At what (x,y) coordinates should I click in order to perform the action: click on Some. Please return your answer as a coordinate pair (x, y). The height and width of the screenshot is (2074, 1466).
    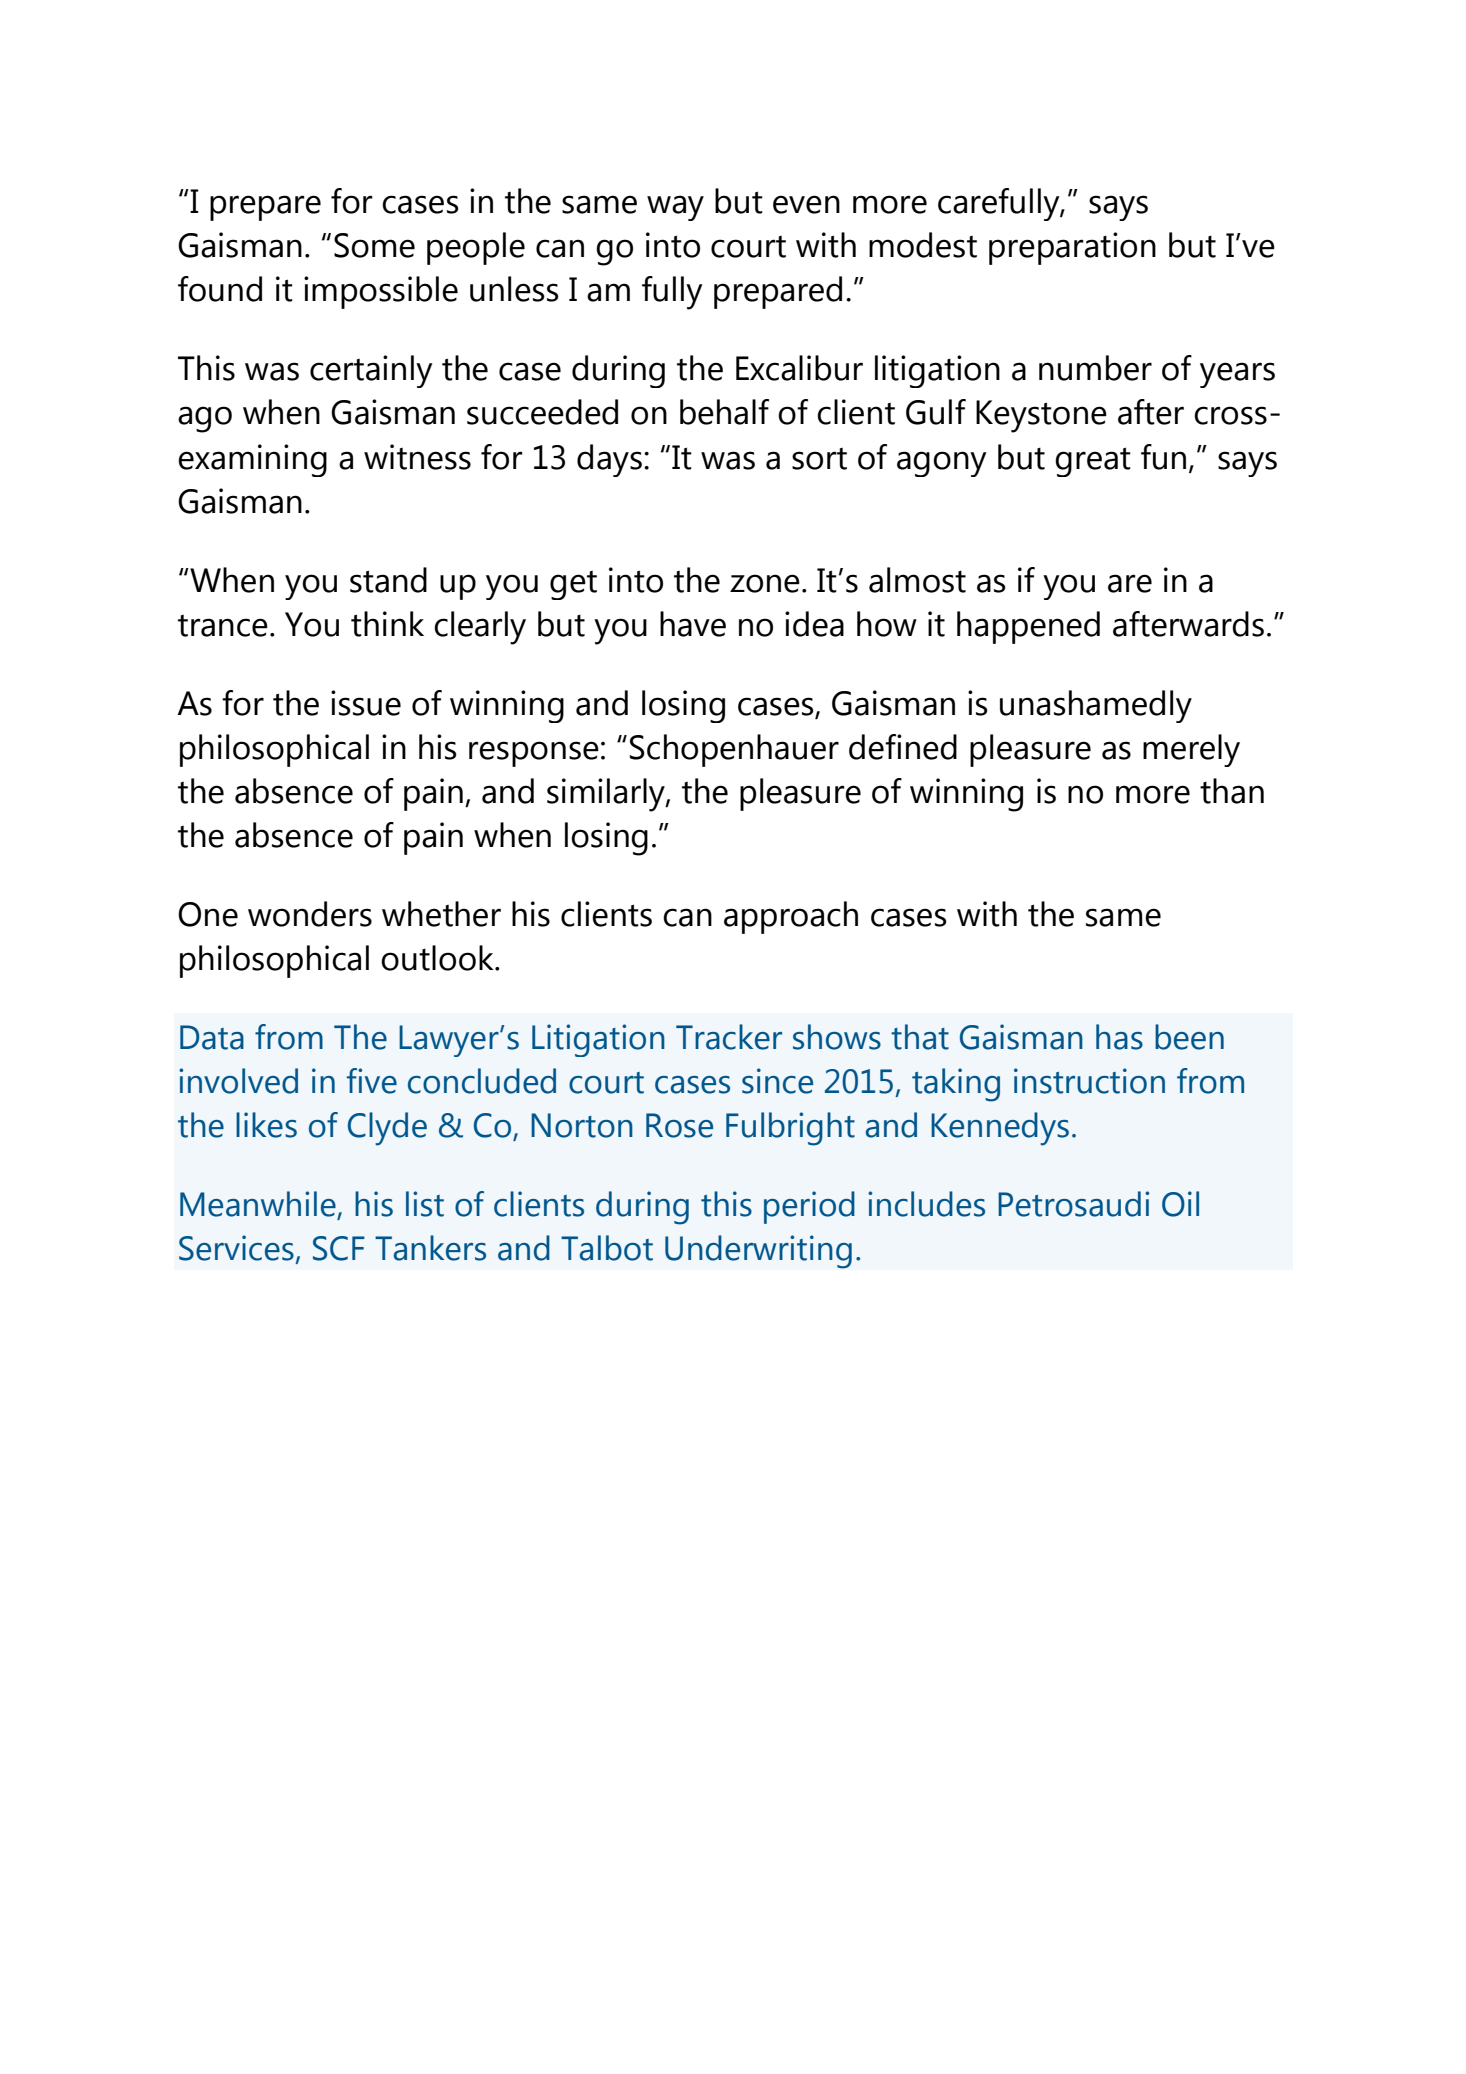
    Looking at the image, I should click on (374, 245).
